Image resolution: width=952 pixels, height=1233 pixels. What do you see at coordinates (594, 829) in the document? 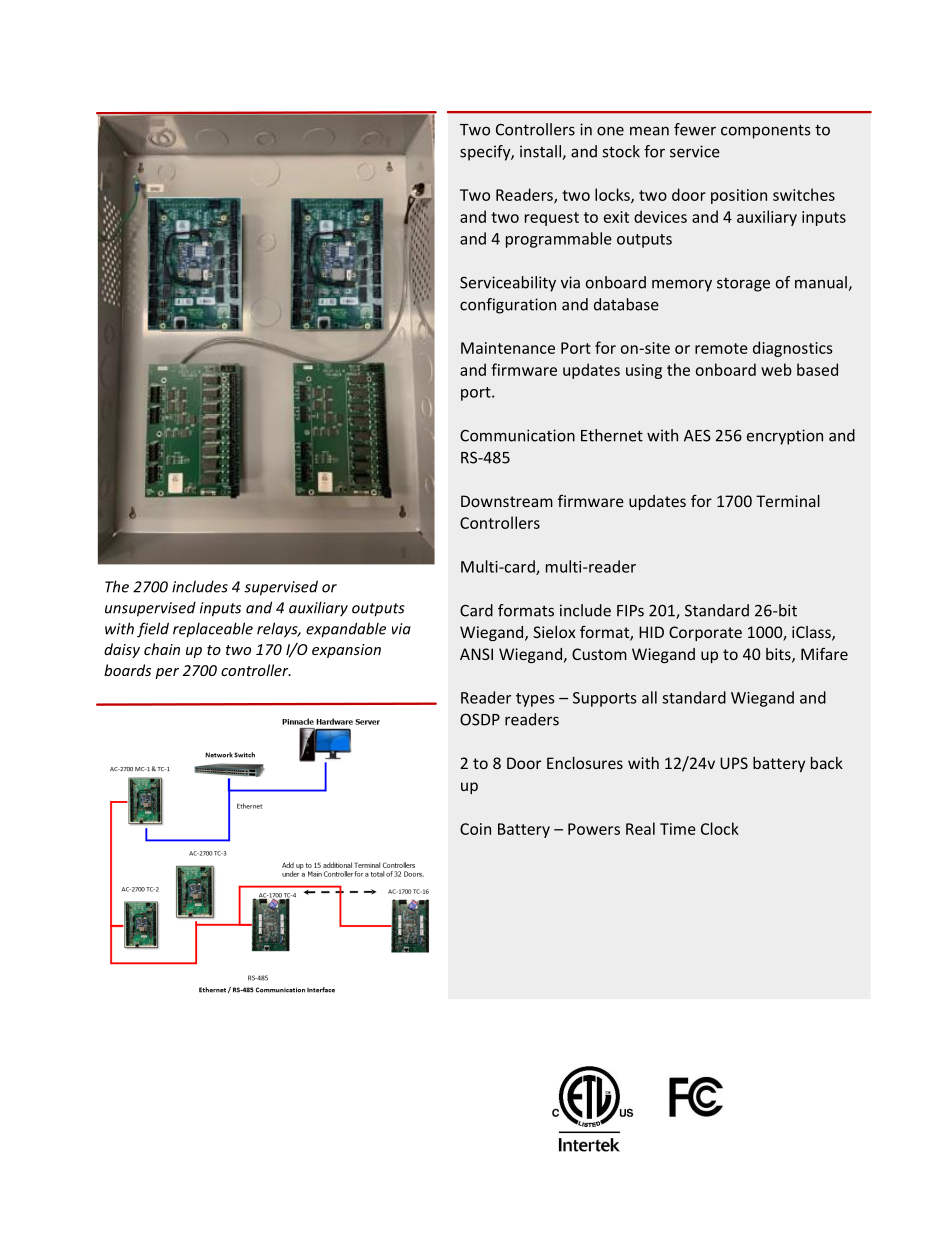
I see `Powers` at bounding box center [594, 829].
